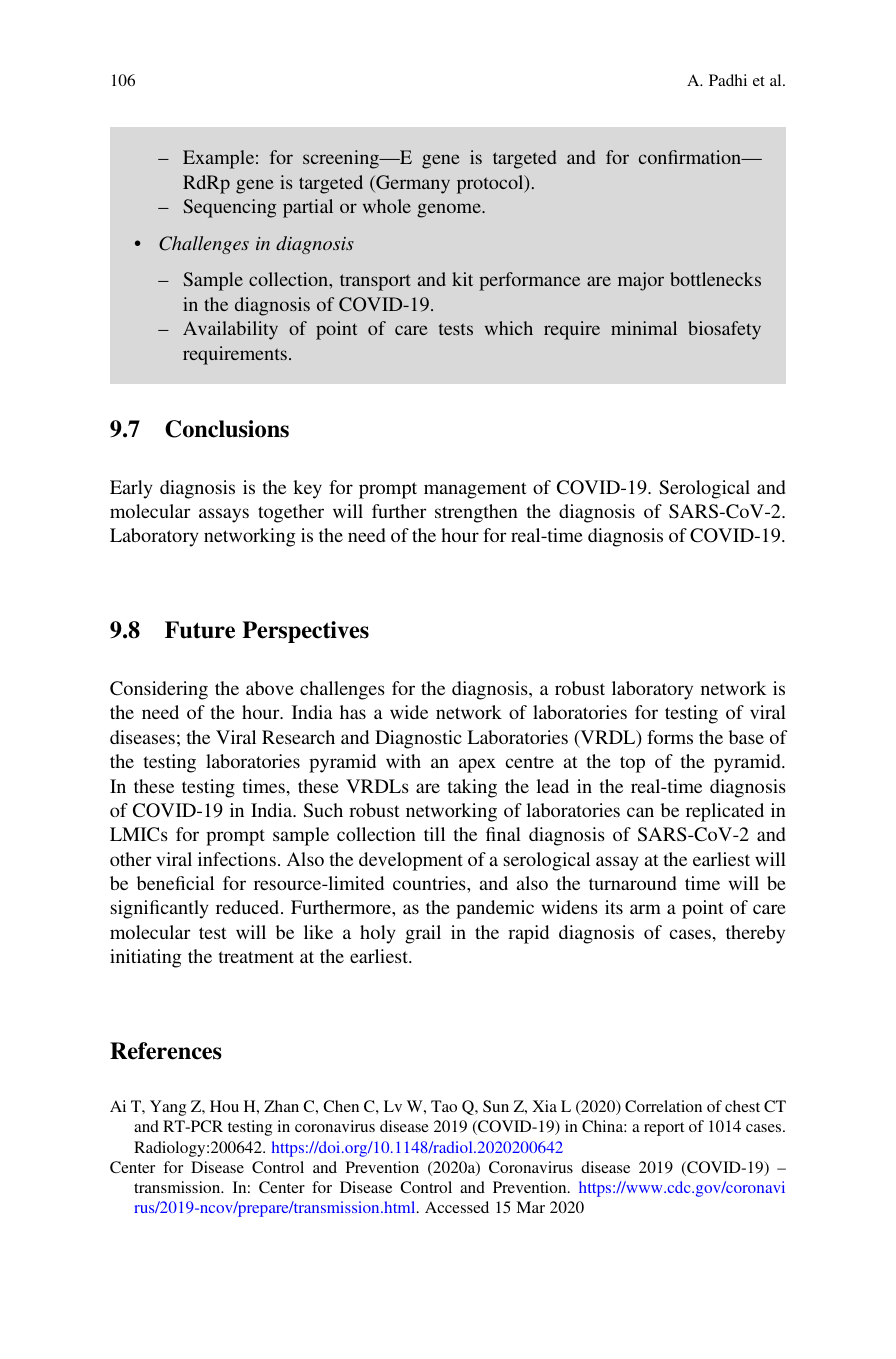 Image resolution: width=896 pixels, height=1359 pixels. I want to click on bottlenecks, so click(715, 279).
